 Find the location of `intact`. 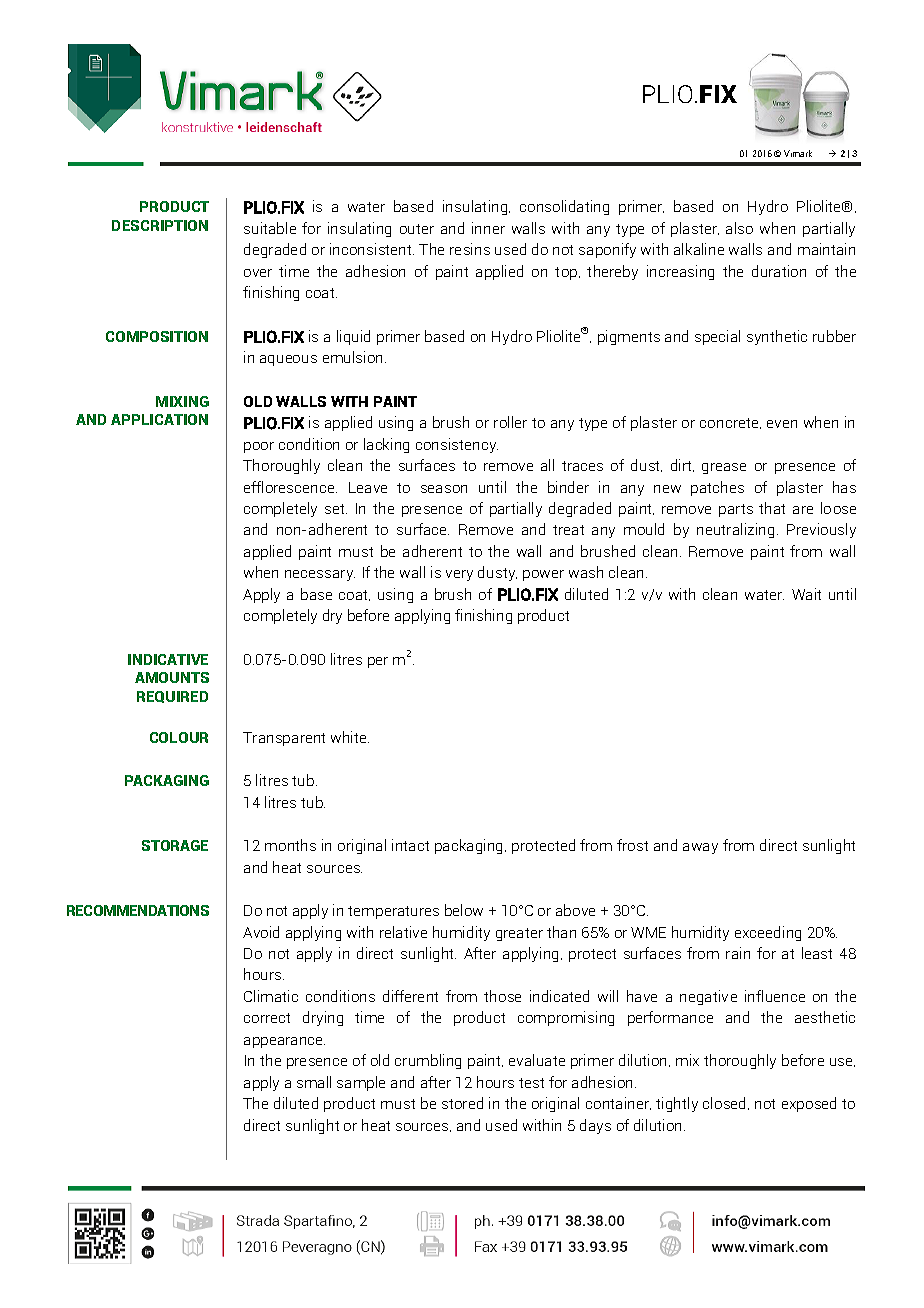

intact is located at coordinates (410, 845).
